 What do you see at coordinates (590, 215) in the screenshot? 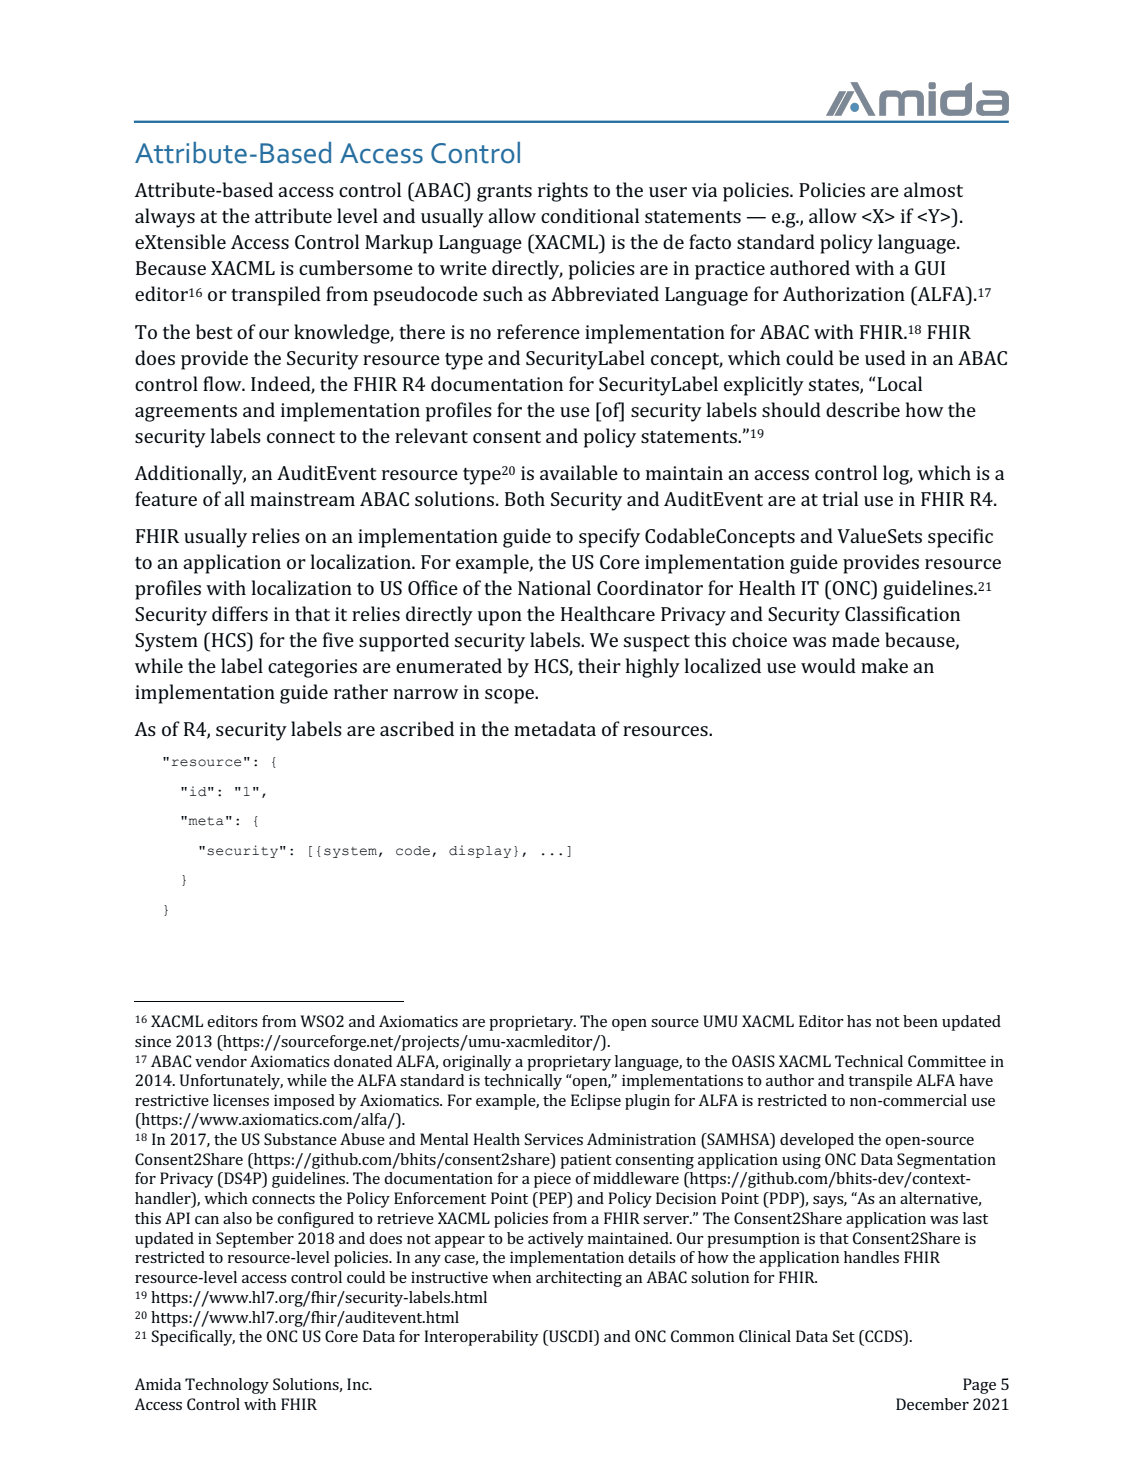
I see `conditional` at bounding box center [590, 215].
